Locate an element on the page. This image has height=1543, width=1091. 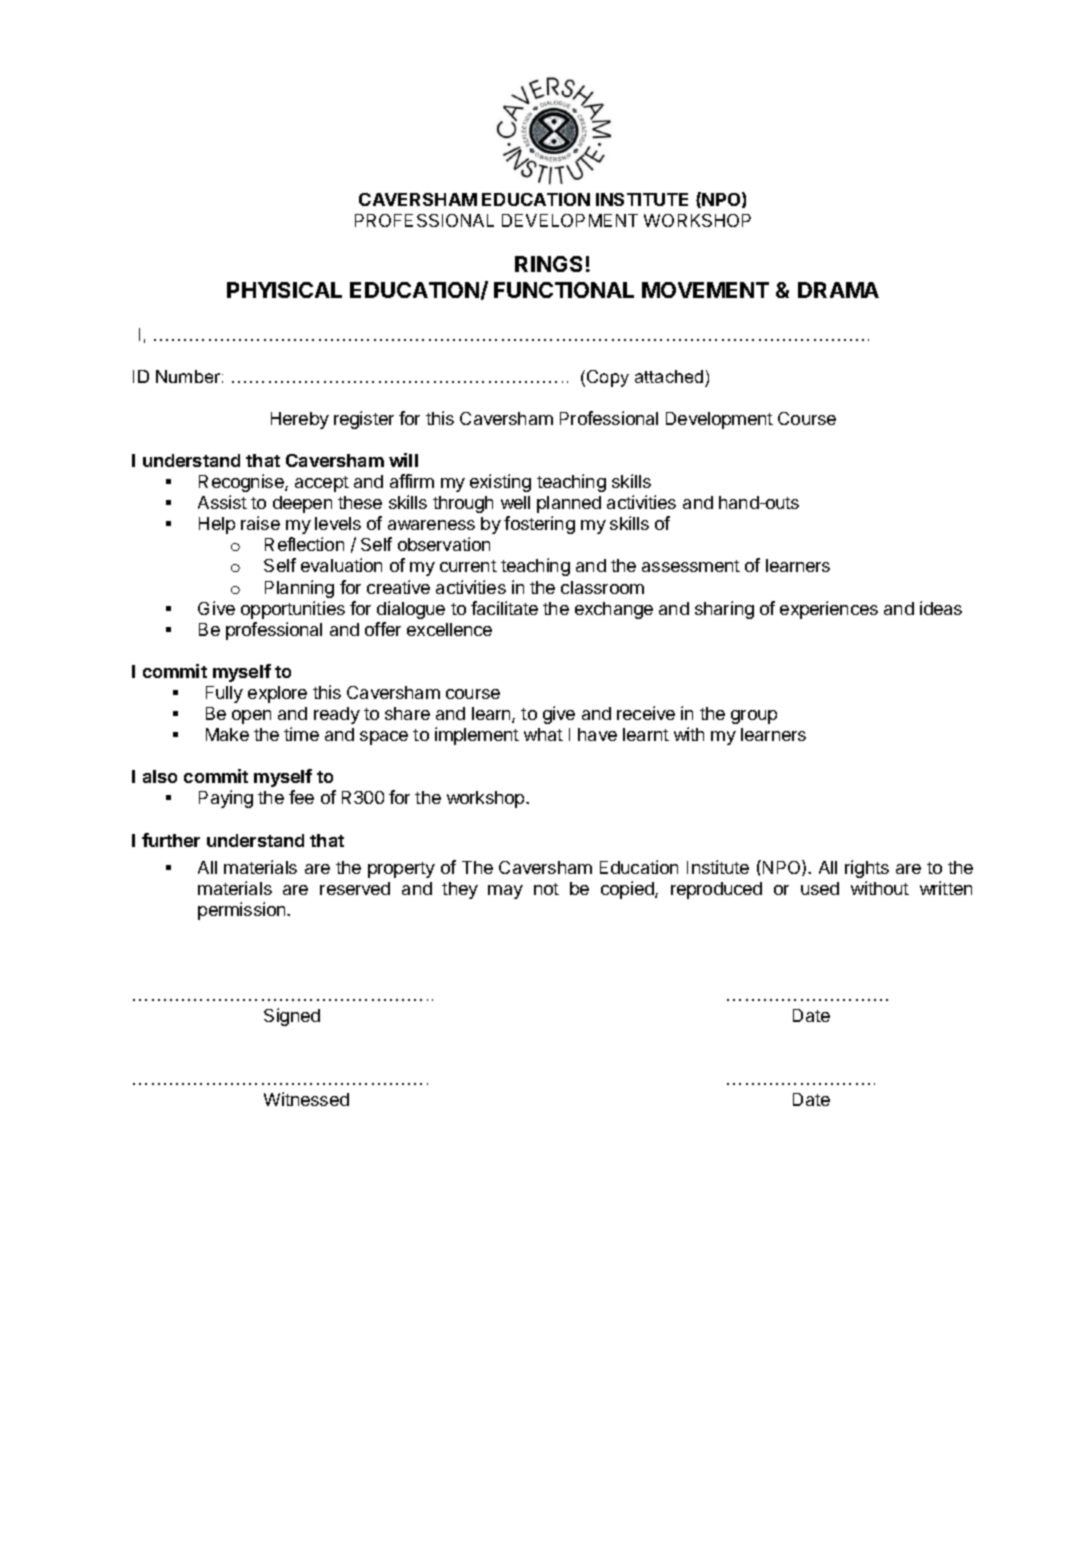
group is located at coordinates (754, 717).
